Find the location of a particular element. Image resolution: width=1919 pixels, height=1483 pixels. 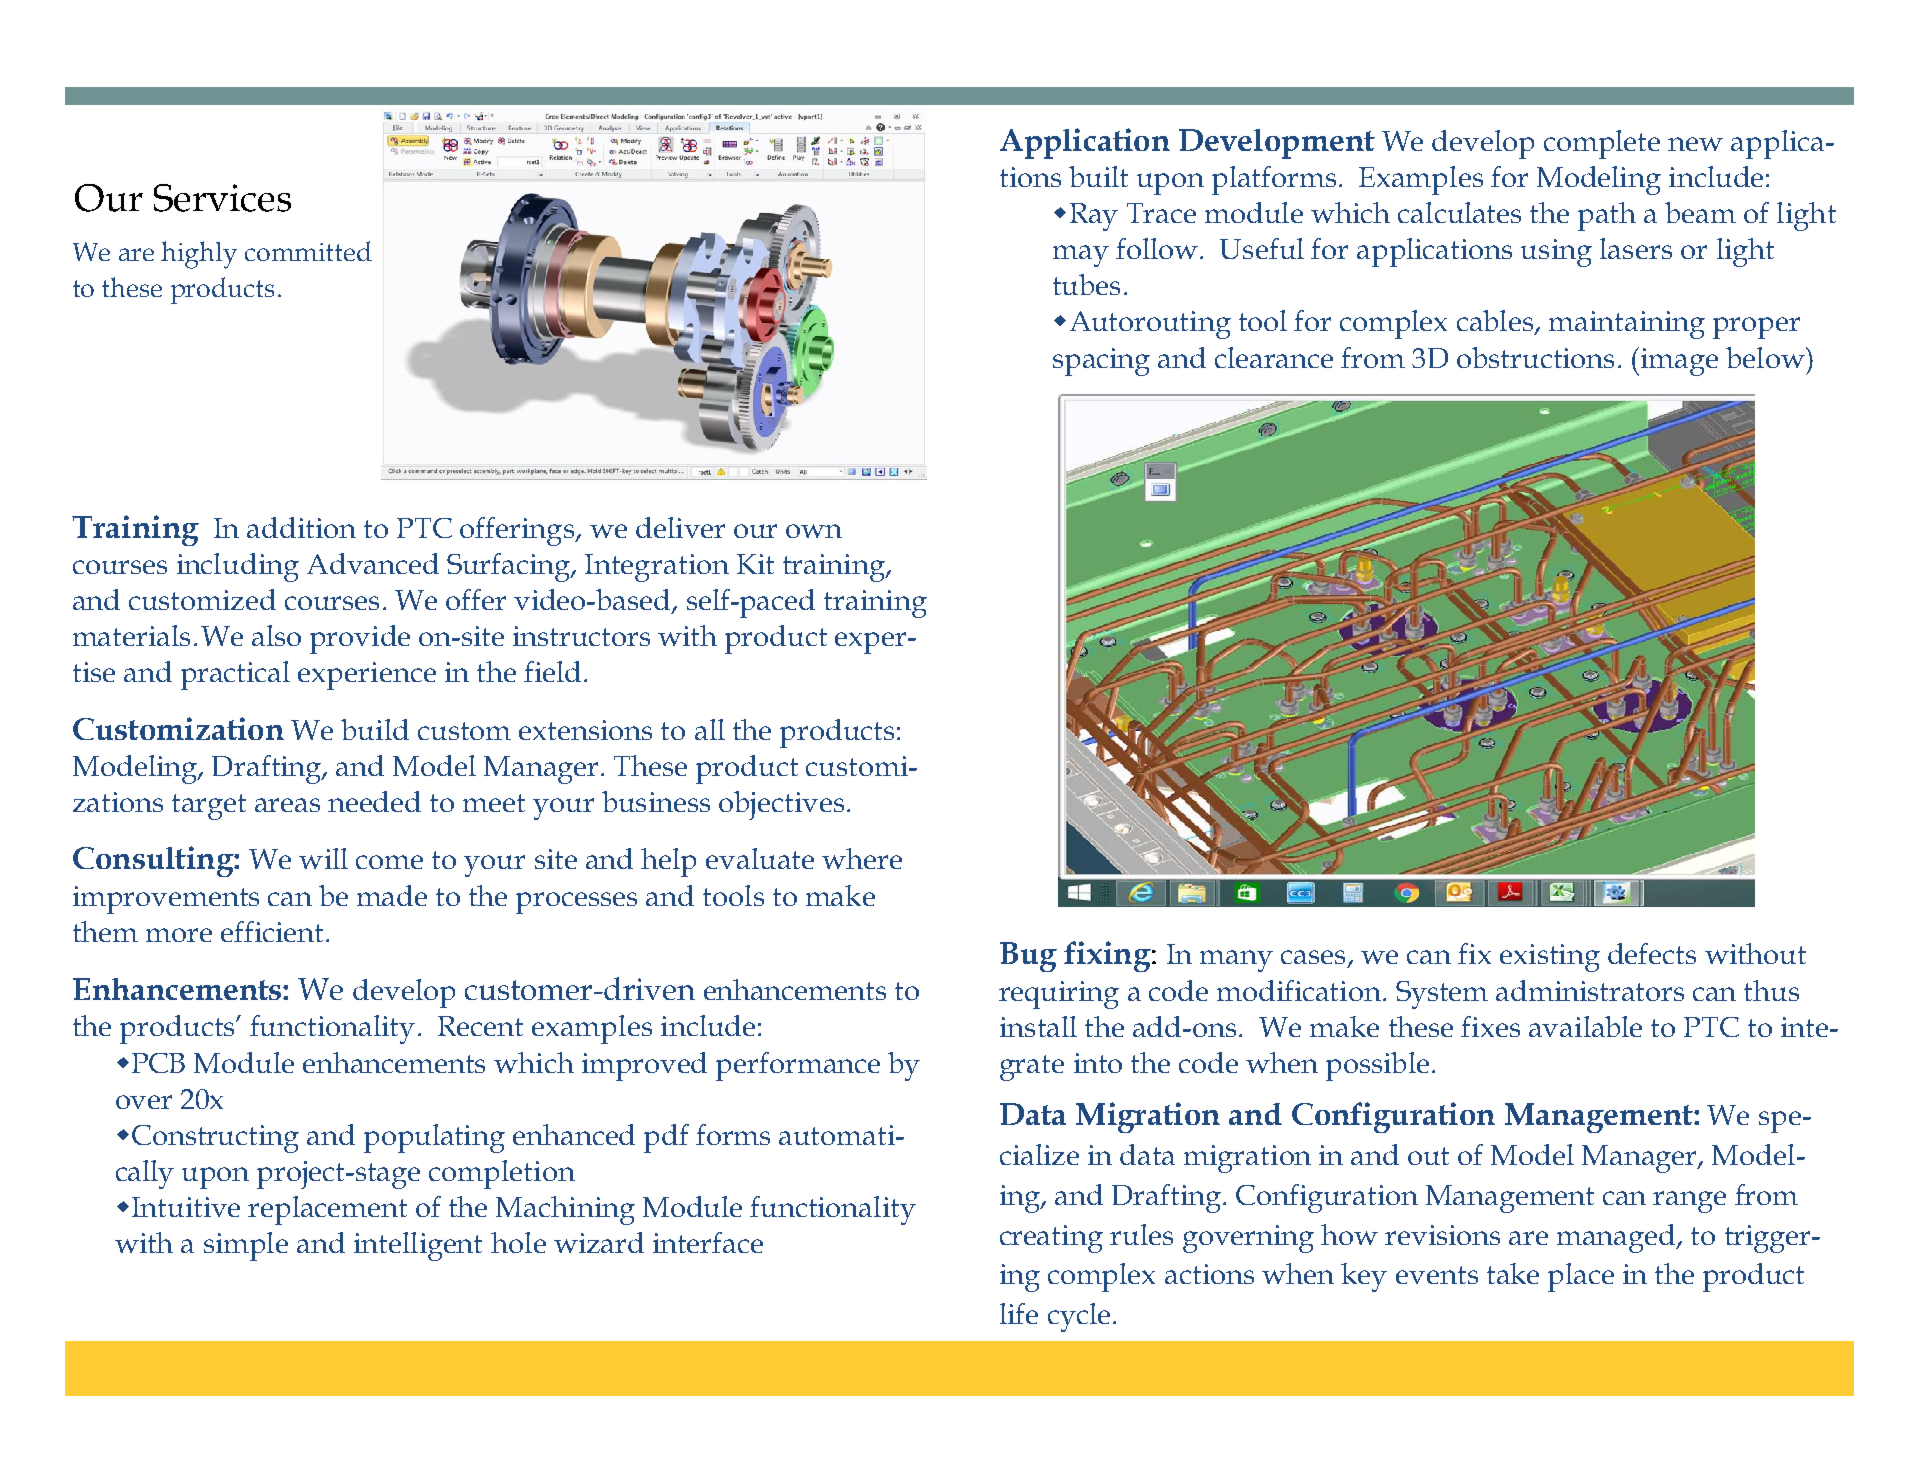

defects is located at coordinates (1652, 953).
